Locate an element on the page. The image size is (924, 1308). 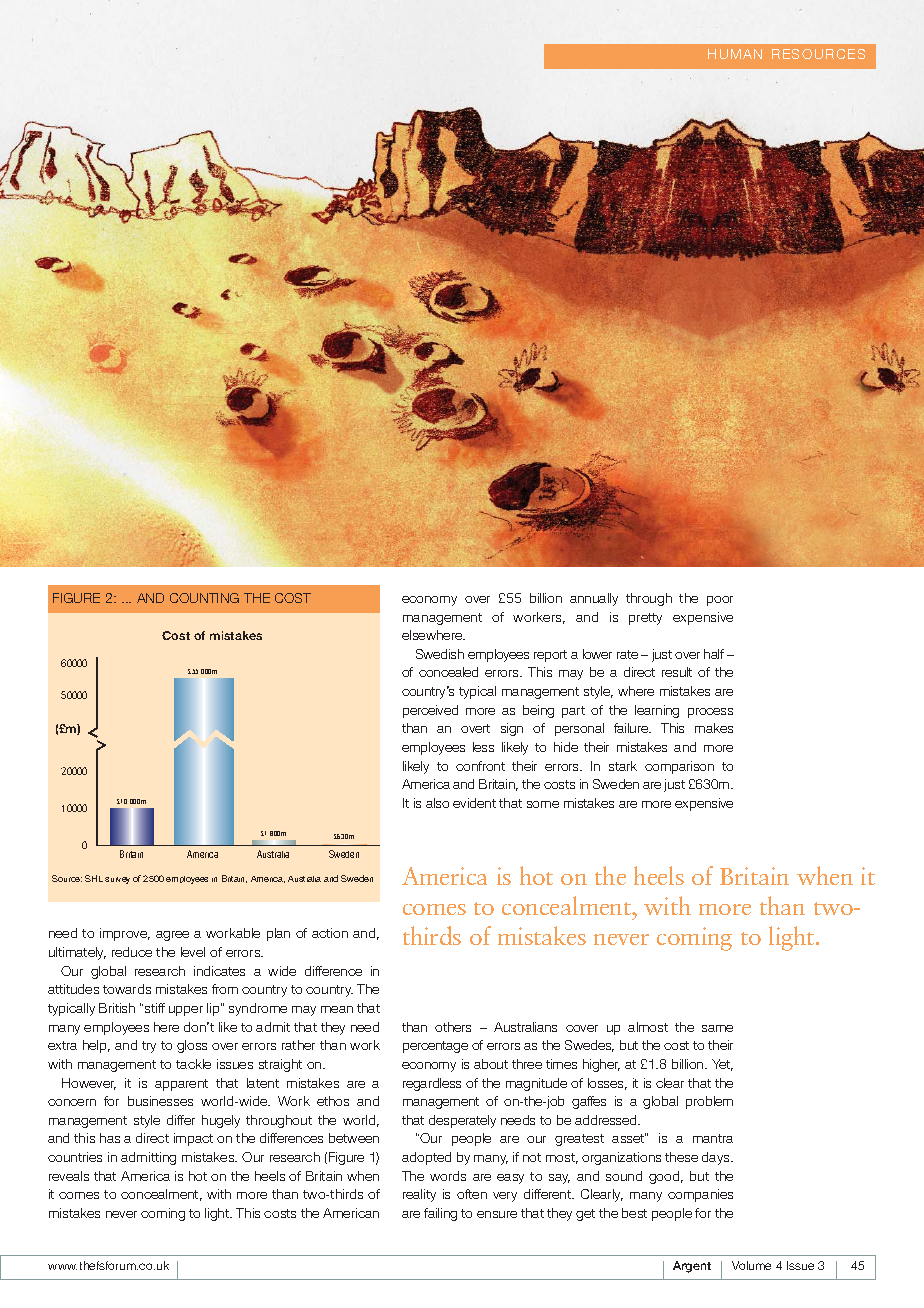
reveals is located at coordinates (69, 1176).
